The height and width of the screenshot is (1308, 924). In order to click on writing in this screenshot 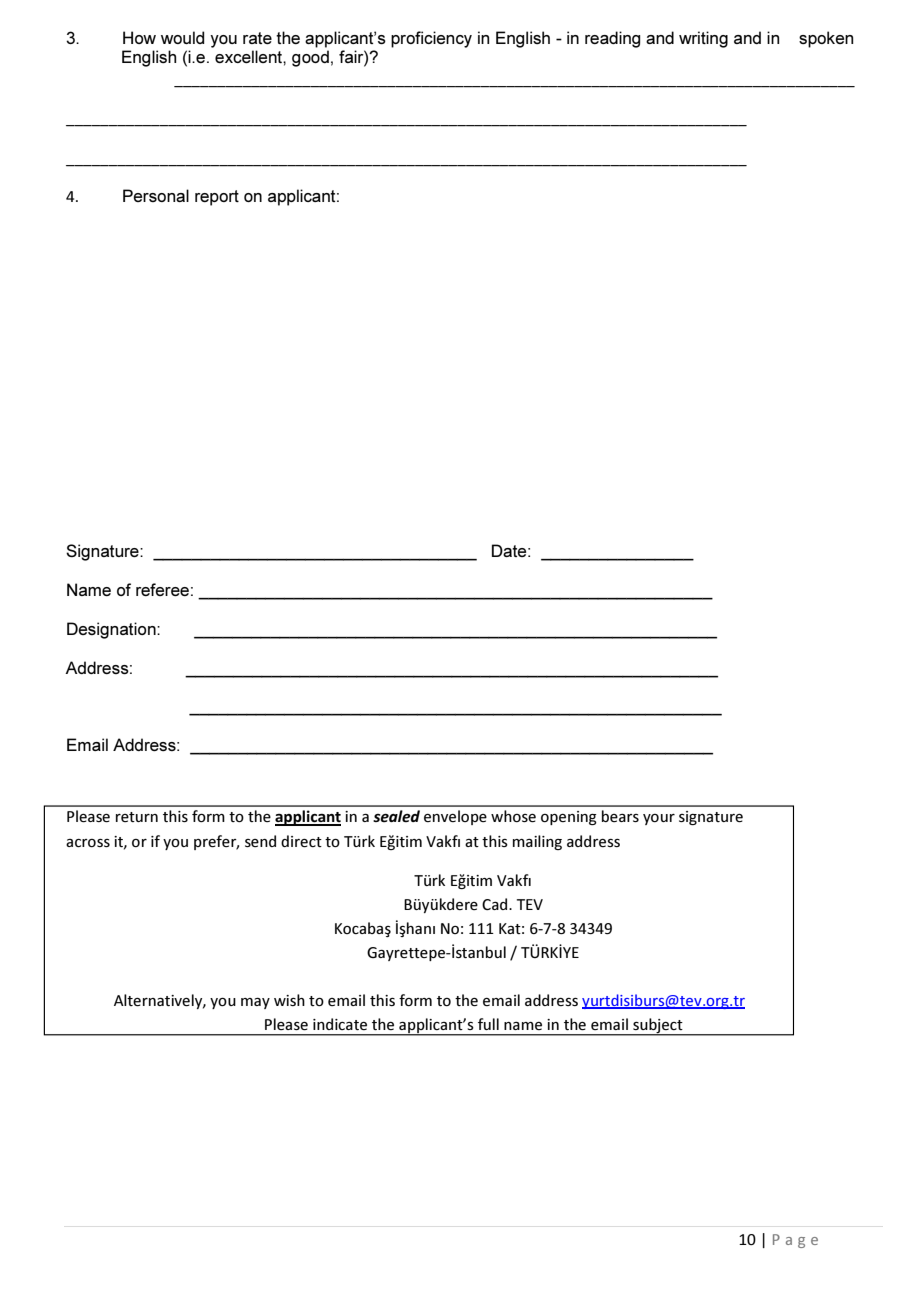, I will do `click(703, 39)`.
